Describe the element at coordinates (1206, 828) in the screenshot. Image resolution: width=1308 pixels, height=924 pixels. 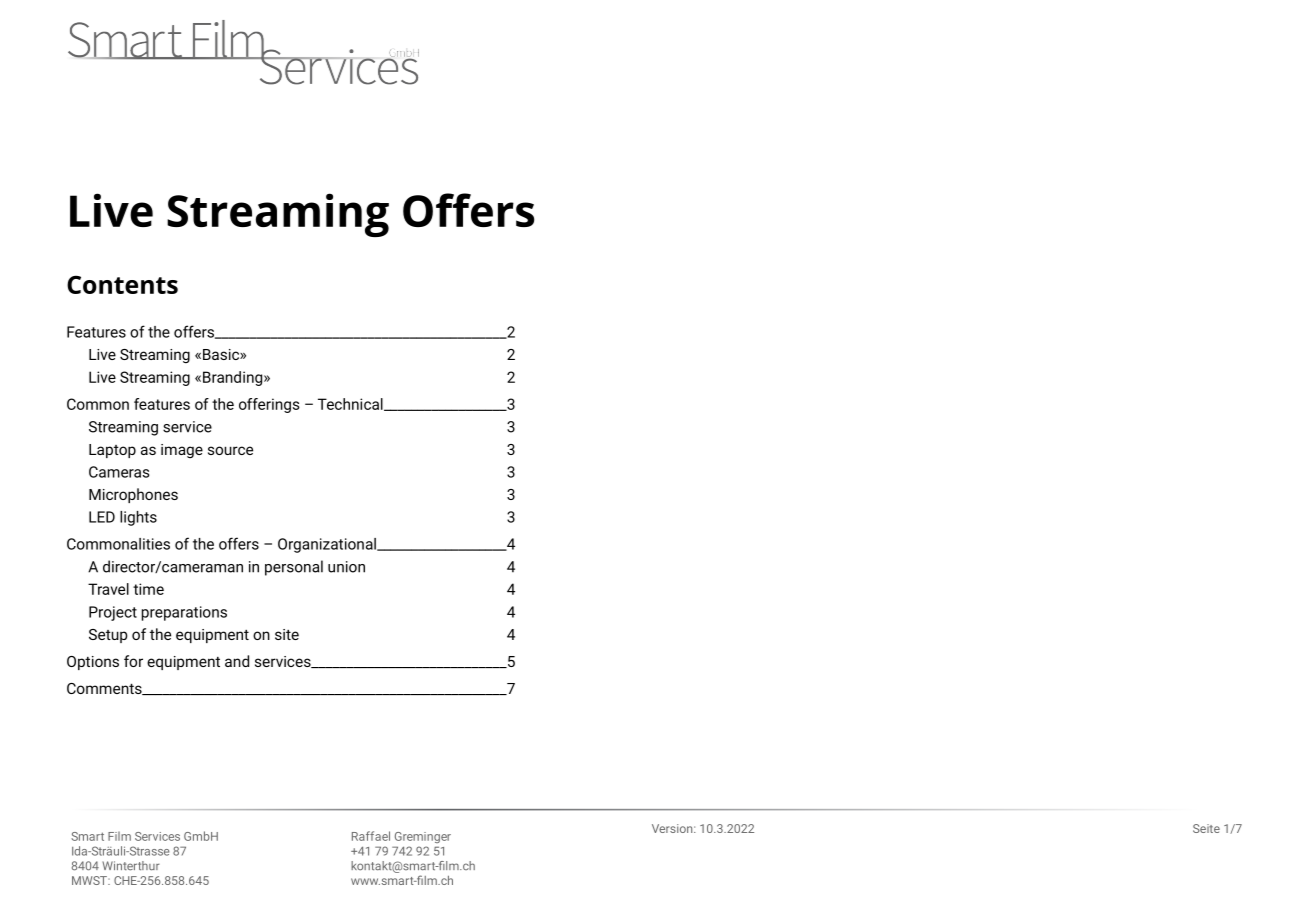
I see `Seite` at that location.
